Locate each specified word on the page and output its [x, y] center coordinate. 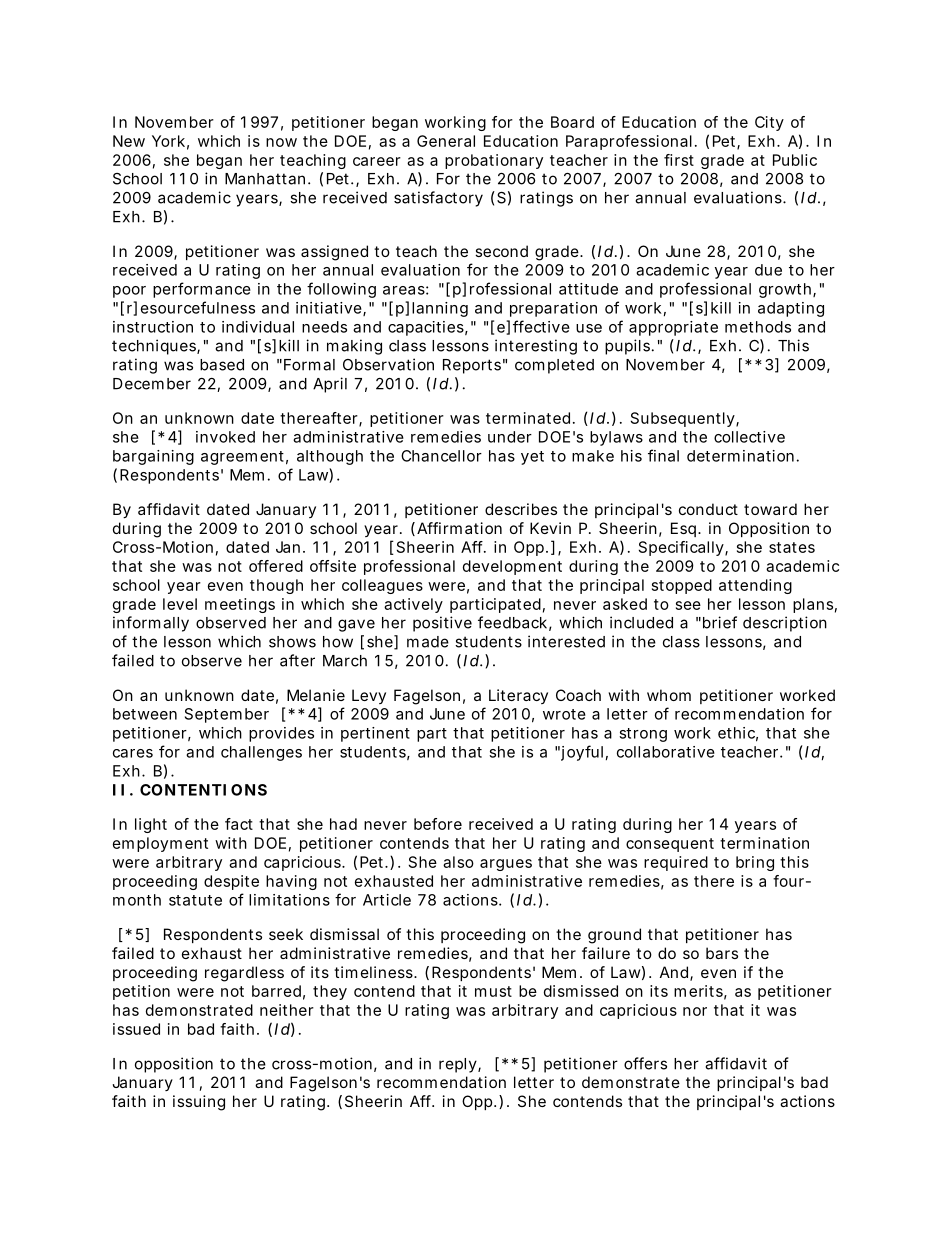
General [446, 141]
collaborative [666, 752]
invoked [225, 437]
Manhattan [265, 179]
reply [459, 1065]
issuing [199, 1103]
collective [749, 437]
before [438, 824]
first [679, 160]
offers [645, 1063]
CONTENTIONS [203, 790]
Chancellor [441, 456]
